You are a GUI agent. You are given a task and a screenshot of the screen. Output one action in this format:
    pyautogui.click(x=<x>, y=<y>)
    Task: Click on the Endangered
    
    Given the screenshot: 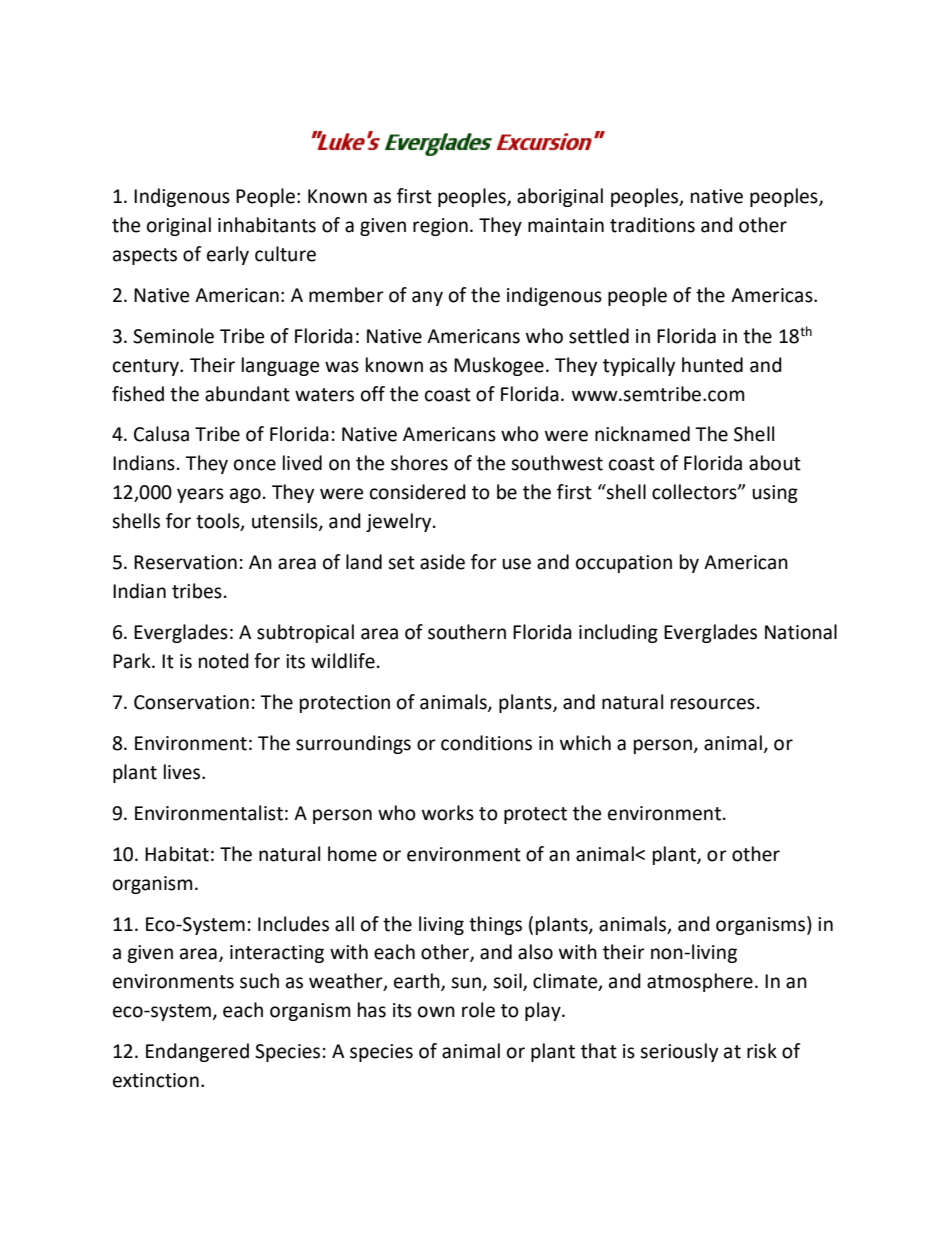 What is the action you would take?
    pyautogui.click(x=197, y=1052)
